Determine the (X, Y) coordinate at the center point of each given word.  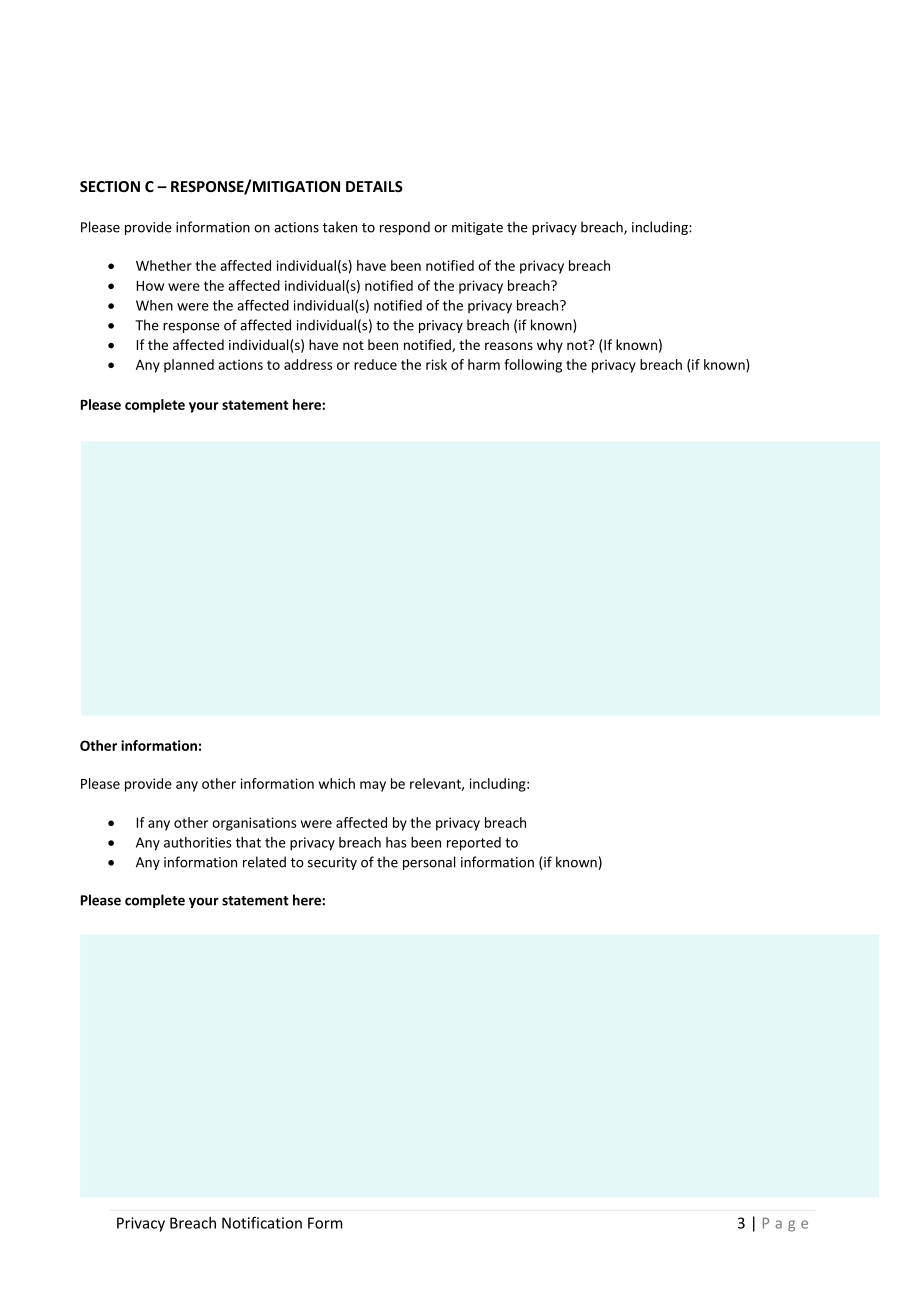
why (550, 346)
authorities (197, 842)
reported (474, 844)
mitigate (477, 228)
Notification (262, 1223)
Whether (164, 265)
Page (785, 1225)
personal (429, 863)
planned (189, 366)
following (533, 366)
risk (436, 364)
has (396, 842)
